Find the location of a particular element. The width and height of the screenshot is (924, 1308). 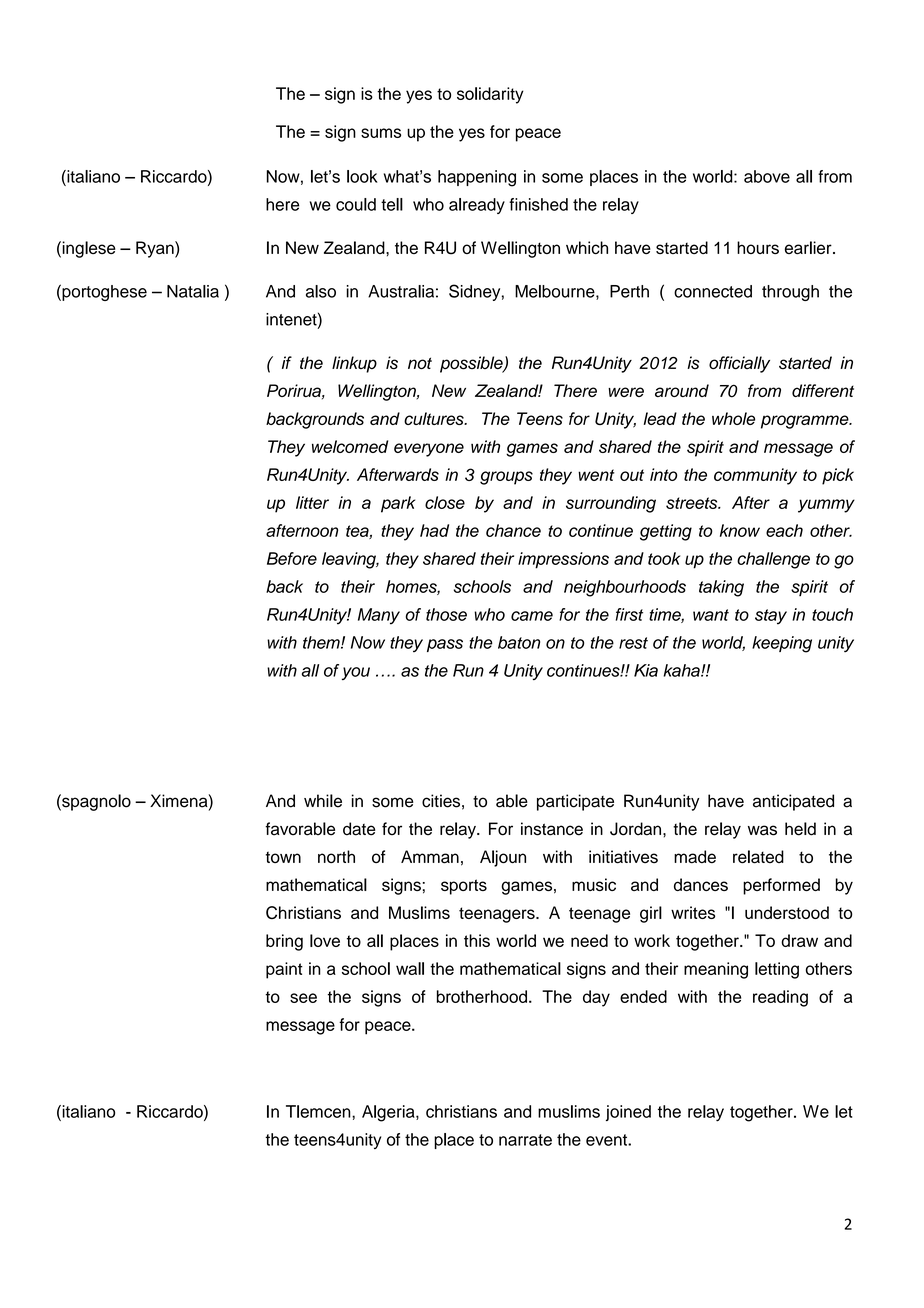

joined is located at coordinates (628, 1113).
